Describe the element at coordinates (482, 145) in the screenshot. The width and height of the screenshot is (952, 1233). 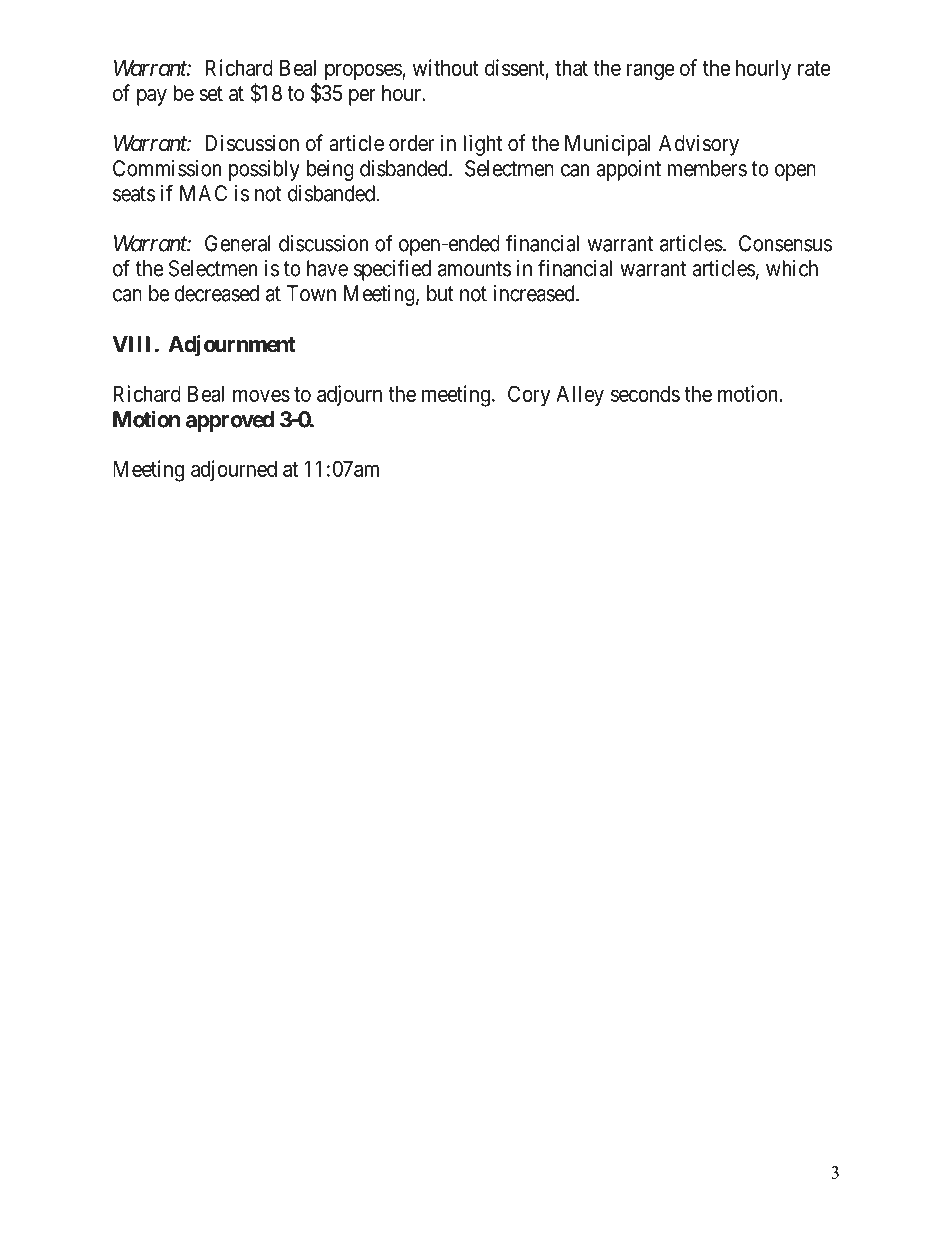
I see `light` at that location.
